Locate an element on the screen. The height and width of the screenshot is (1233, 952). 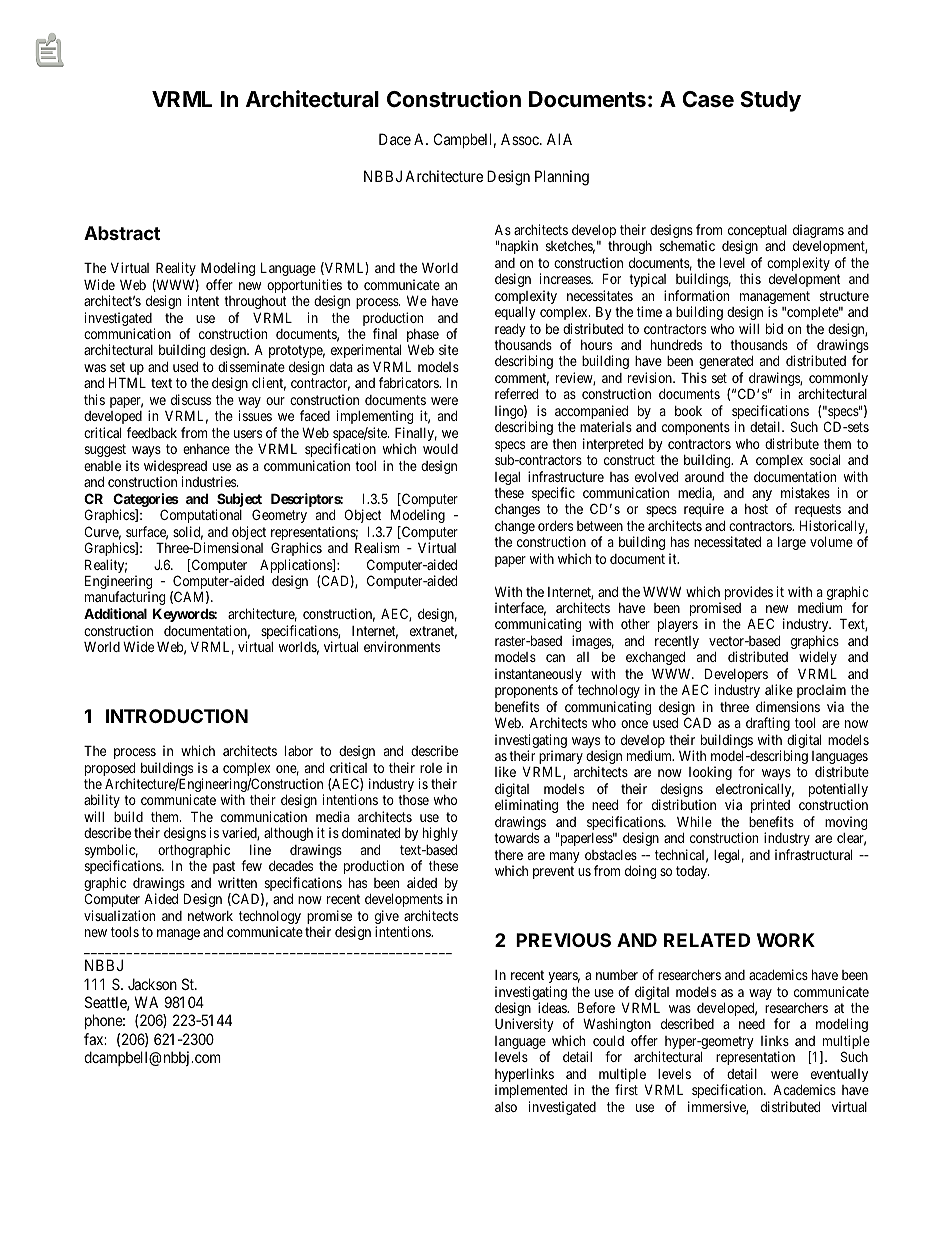
also is located at coordinates (506, 1107).
